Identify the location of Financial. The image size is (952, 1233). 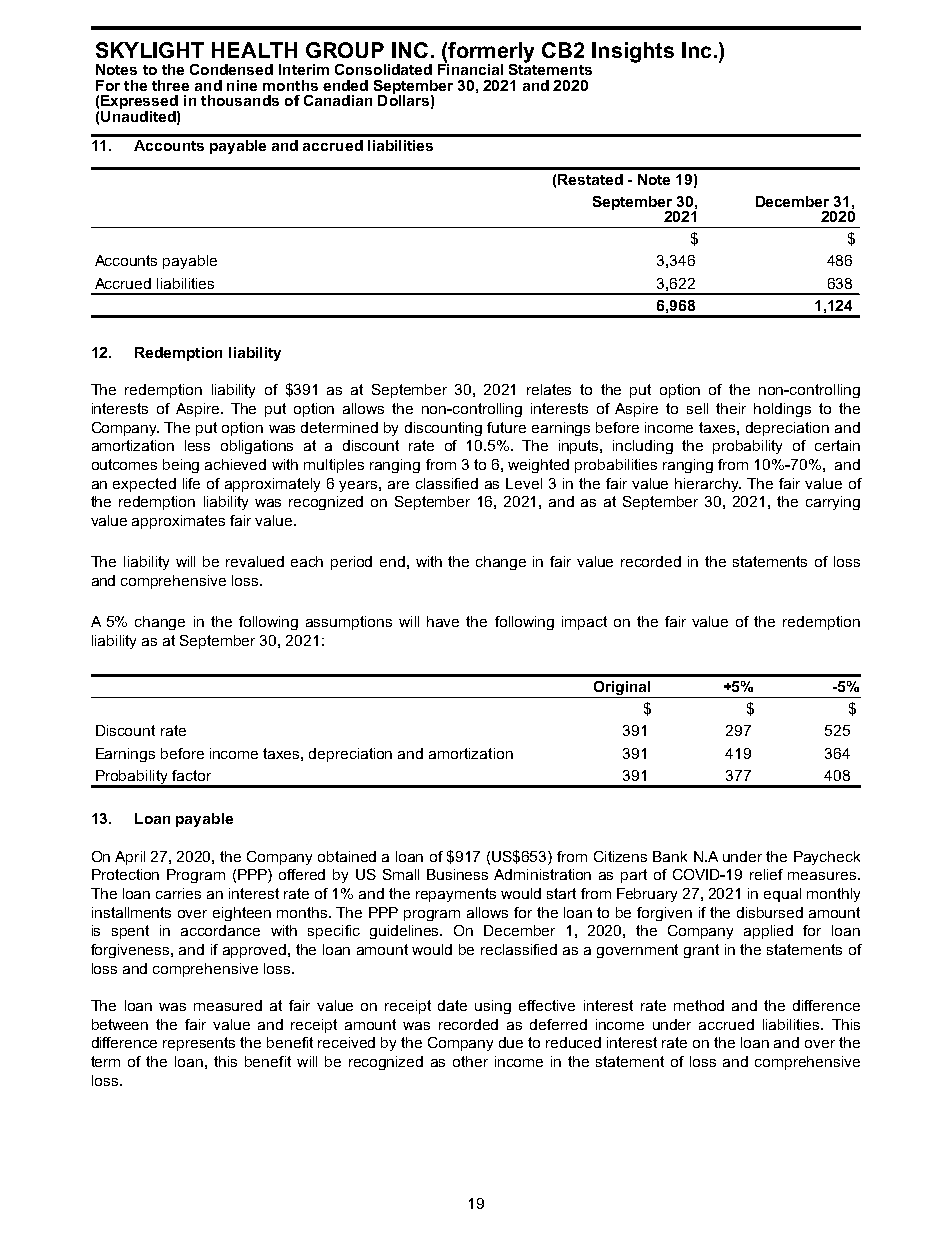
(470, 68).
